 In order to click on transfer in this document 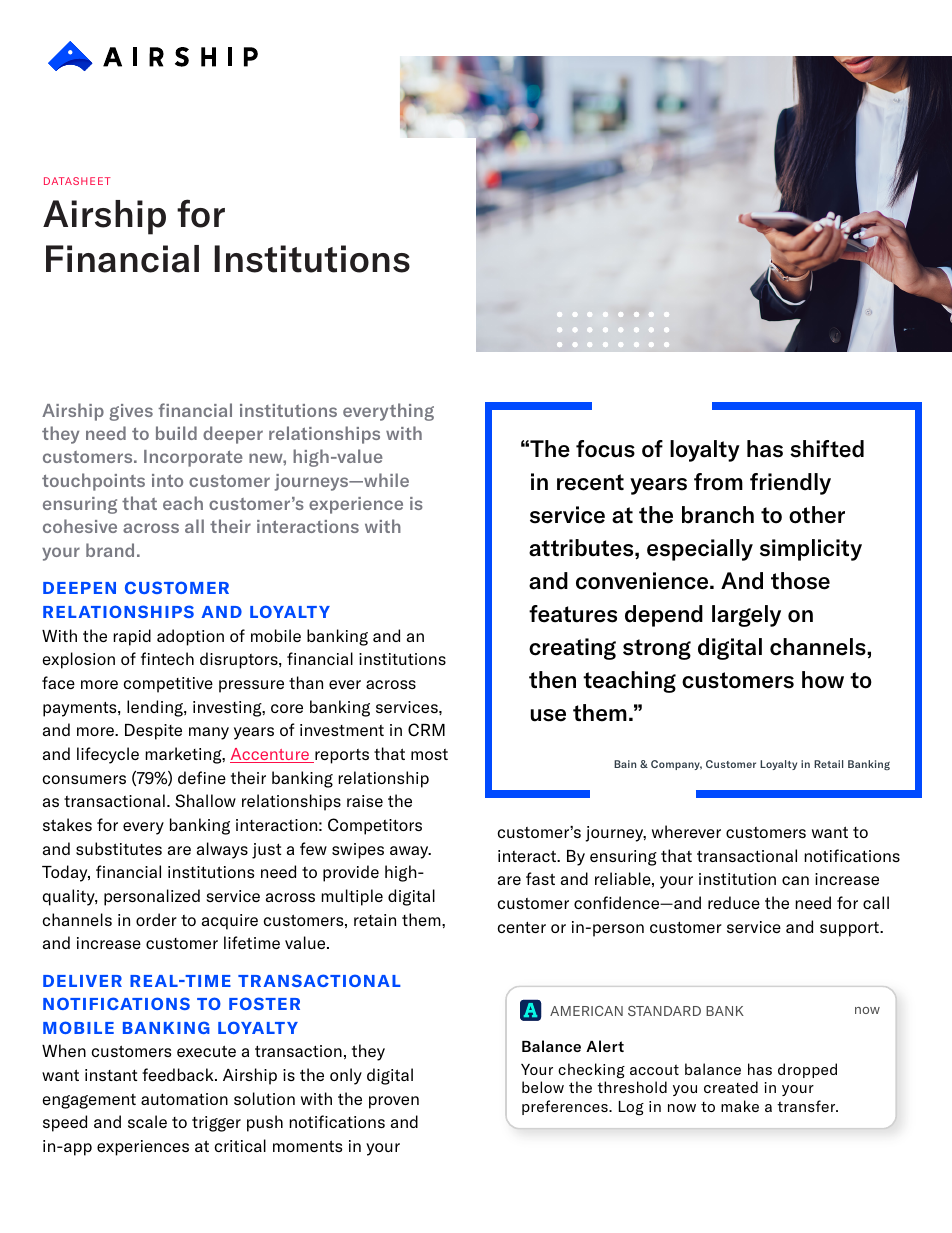, I will do `click(807, 1106)`.
